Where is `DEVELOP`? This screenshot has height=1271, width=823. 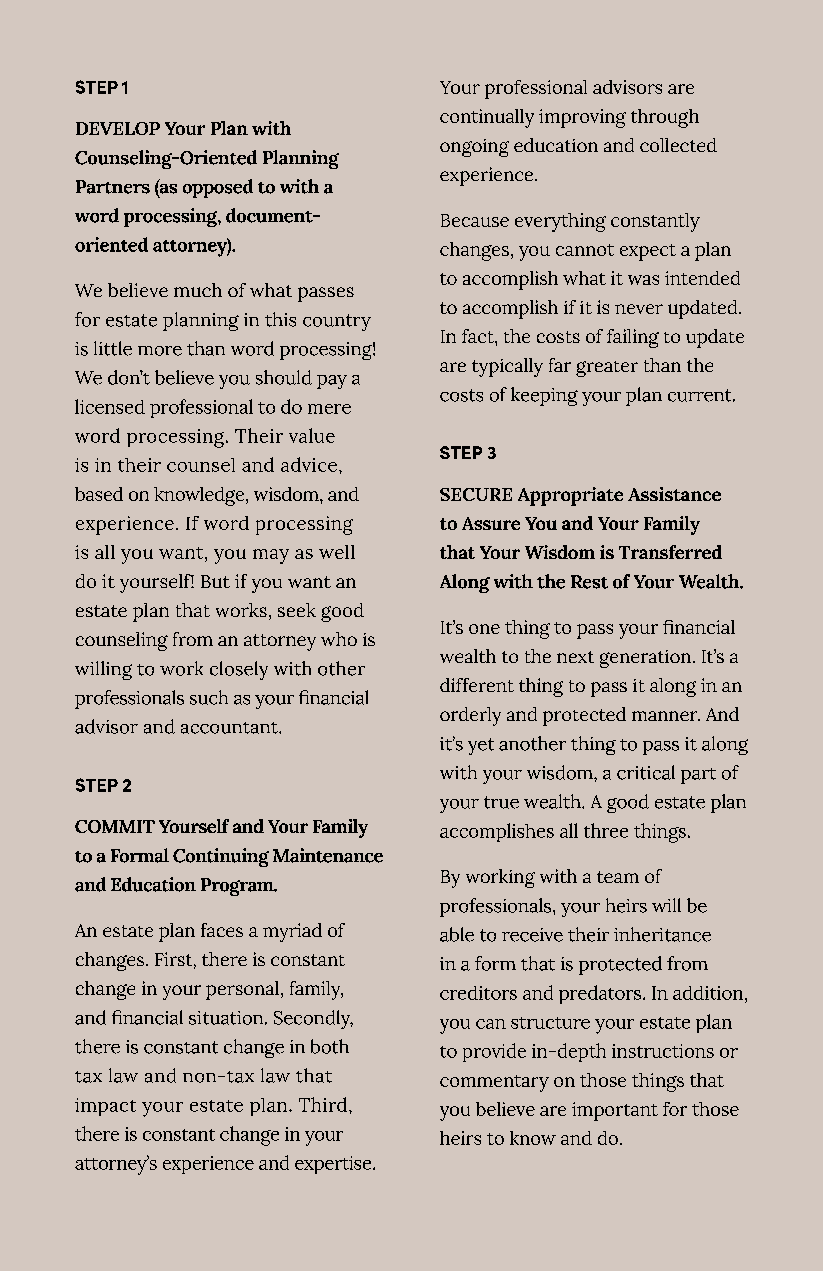
DEVELOP is located at coordinates (118, 128).
